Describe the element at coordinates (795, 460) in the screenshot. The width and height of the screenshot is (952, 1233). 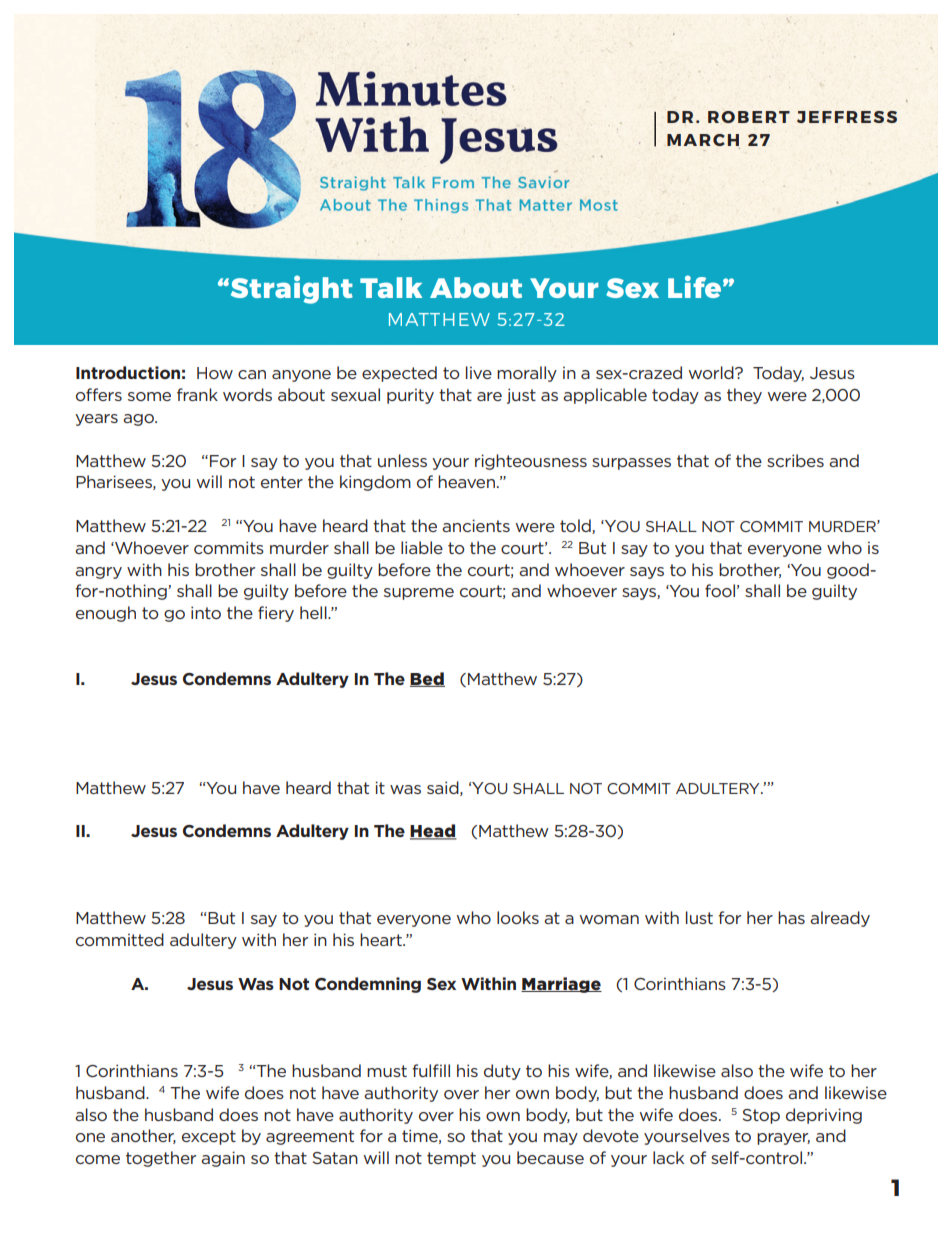
I see `scribes` at that location.
